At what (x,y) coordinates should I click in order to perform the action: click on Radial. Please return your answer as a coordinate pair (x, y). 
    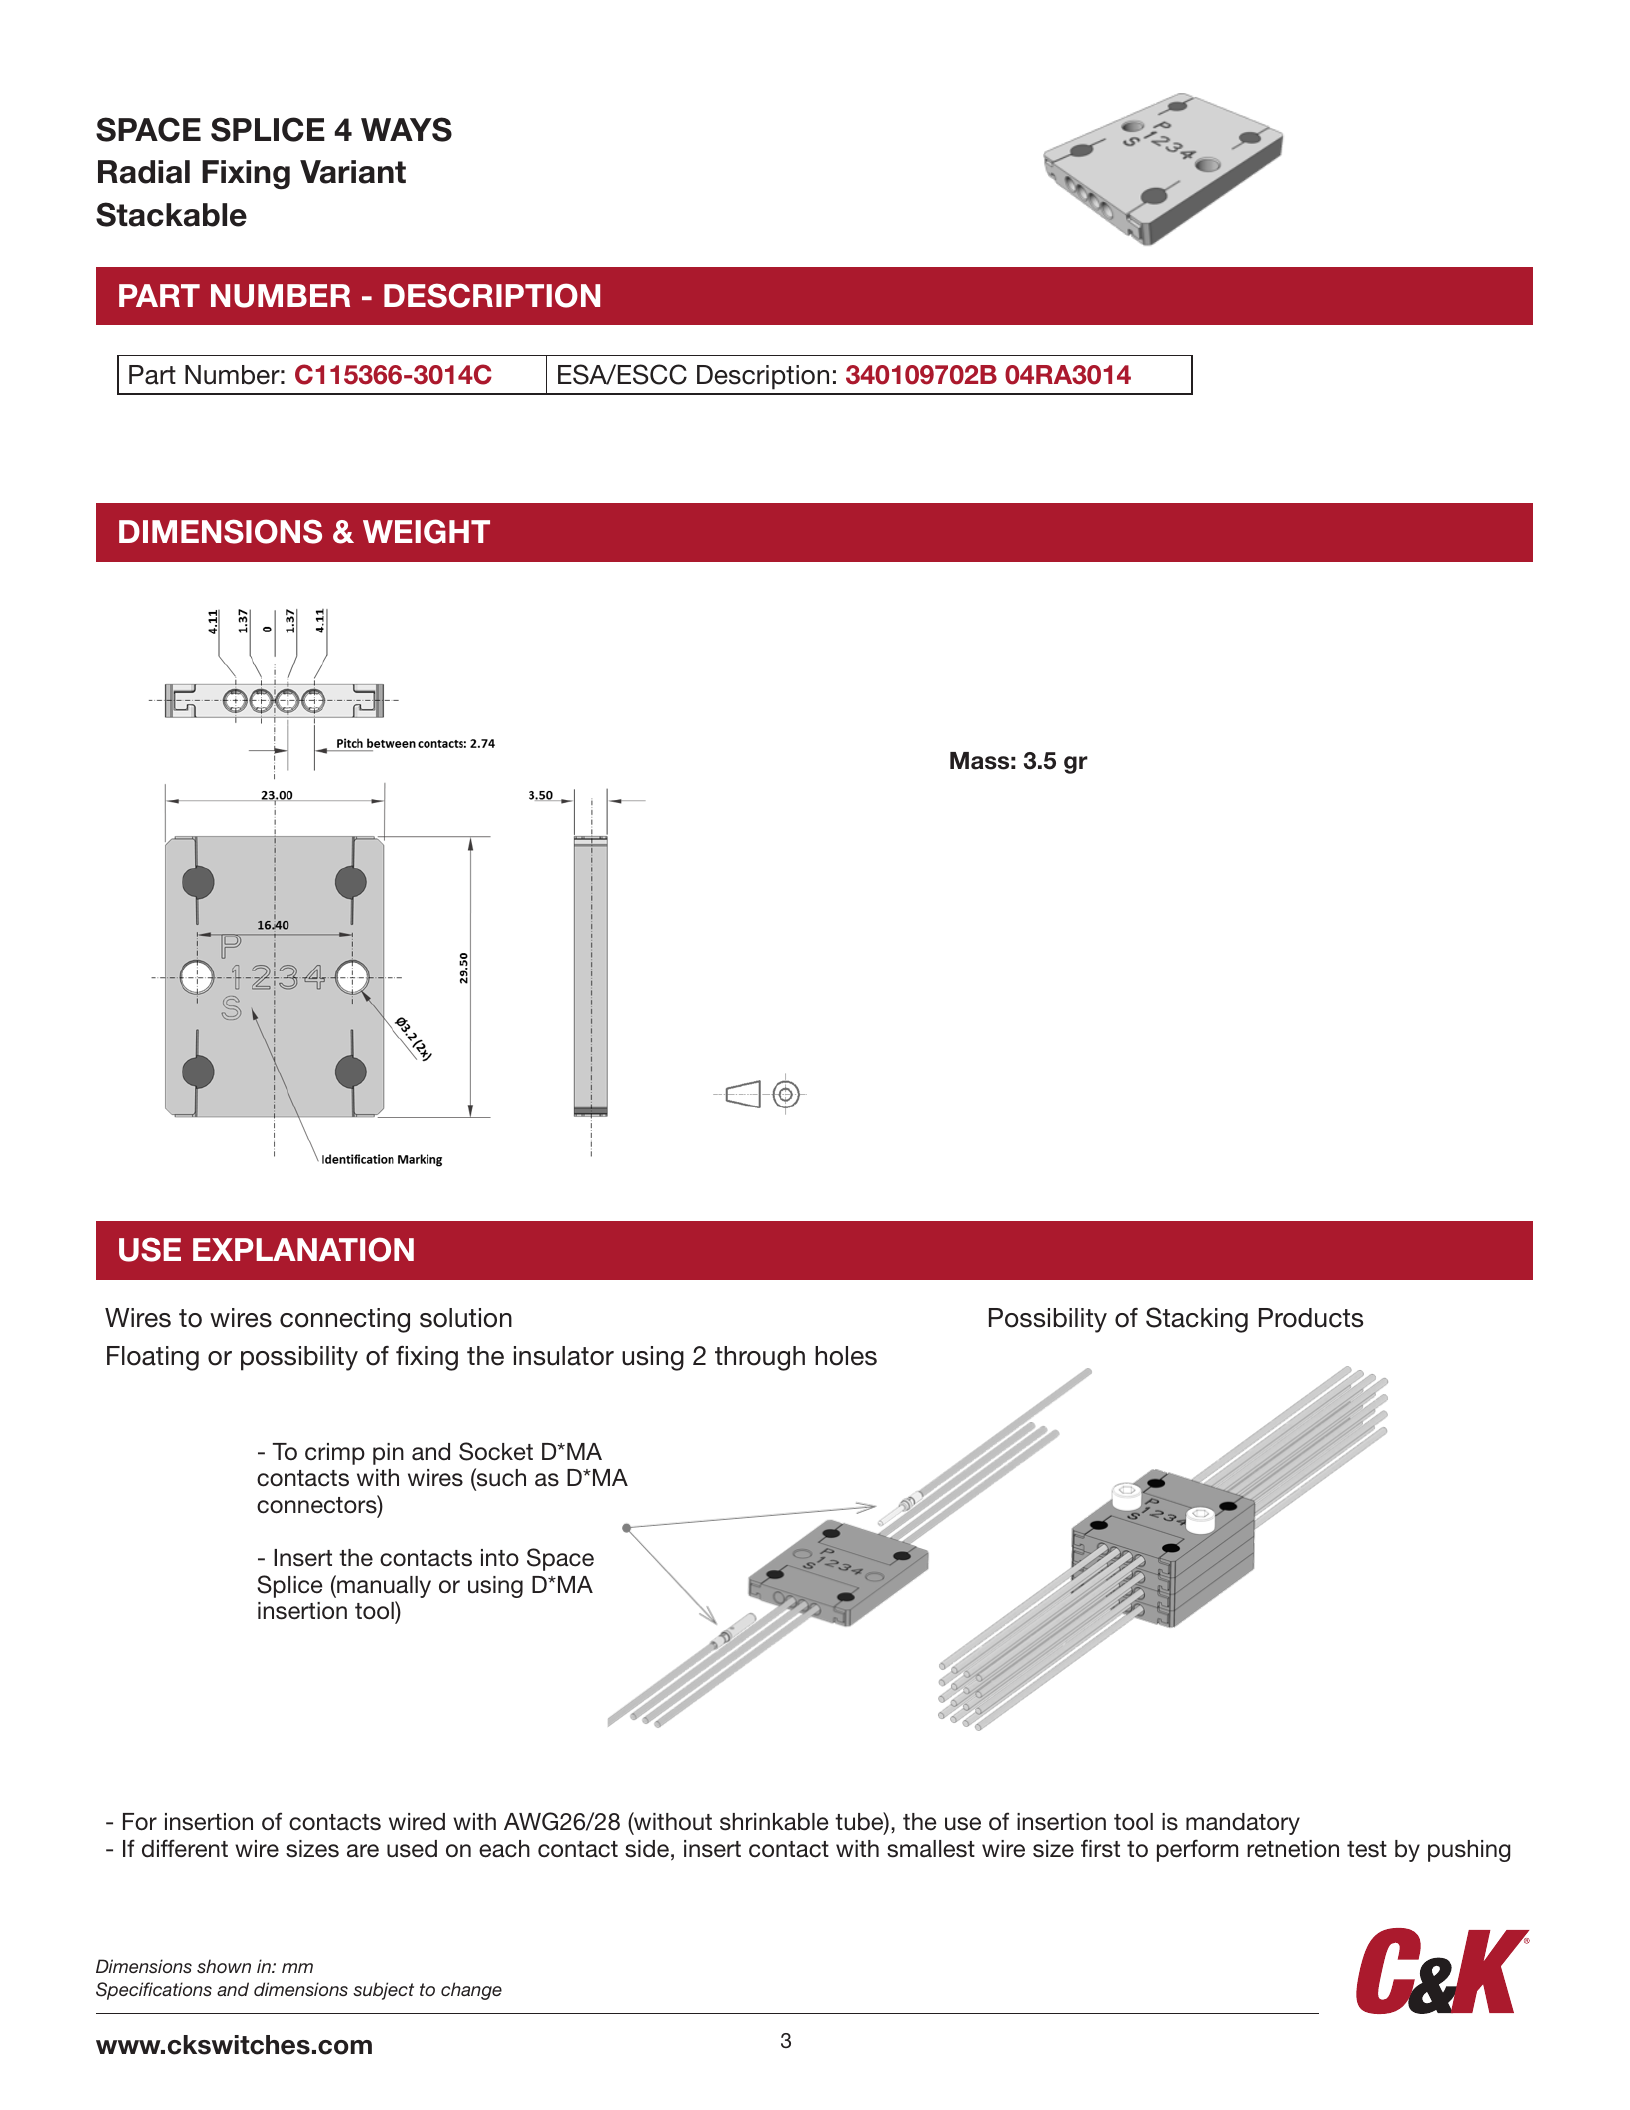
    Looking at the image, I should click on (144, 172).
